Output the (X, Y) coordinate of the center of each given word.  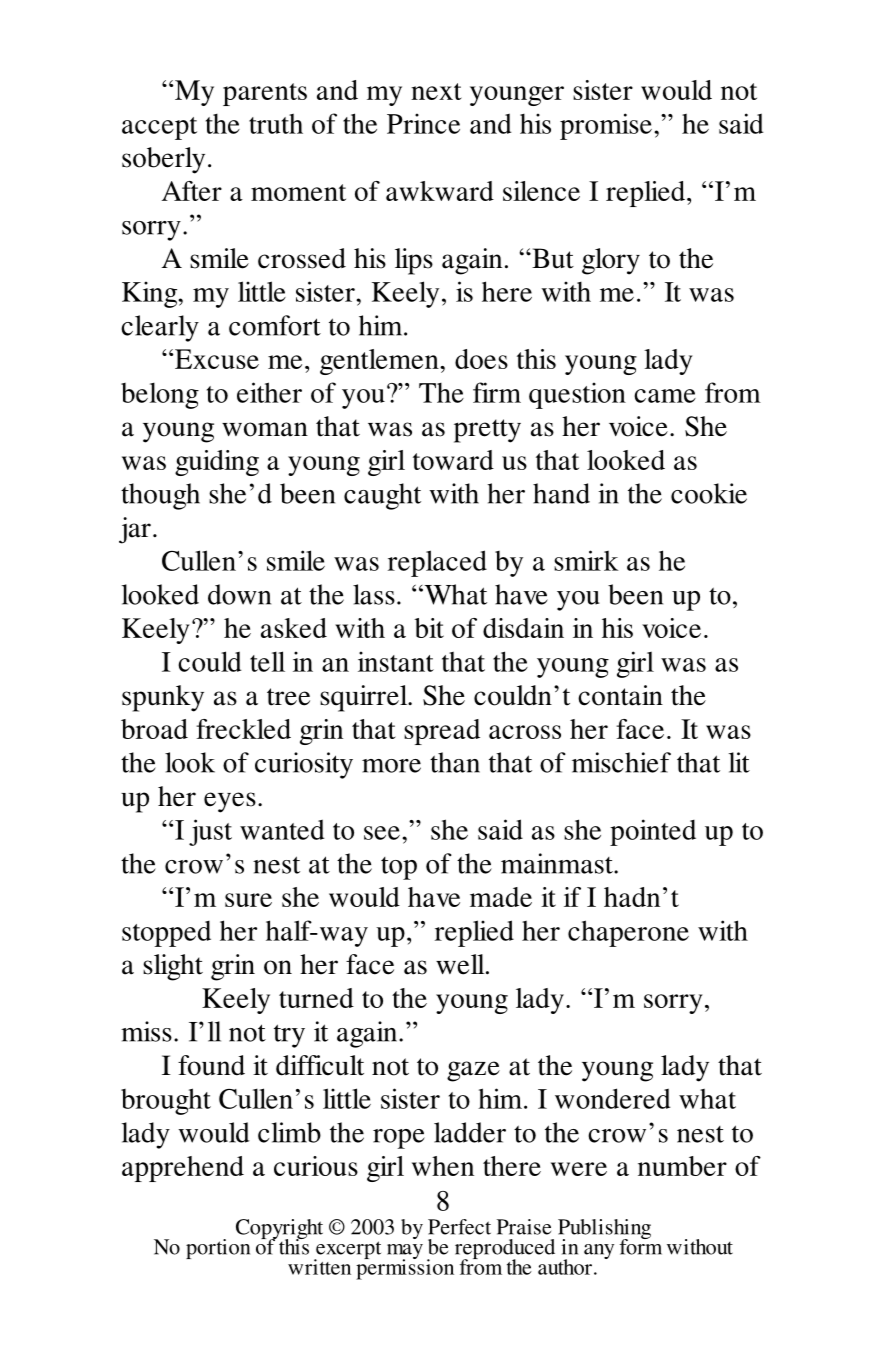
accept (159, 128)
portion (218, 1249)
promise (606, 126)
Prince (423, 123)
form (640, 1246)
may (405, 1253)
